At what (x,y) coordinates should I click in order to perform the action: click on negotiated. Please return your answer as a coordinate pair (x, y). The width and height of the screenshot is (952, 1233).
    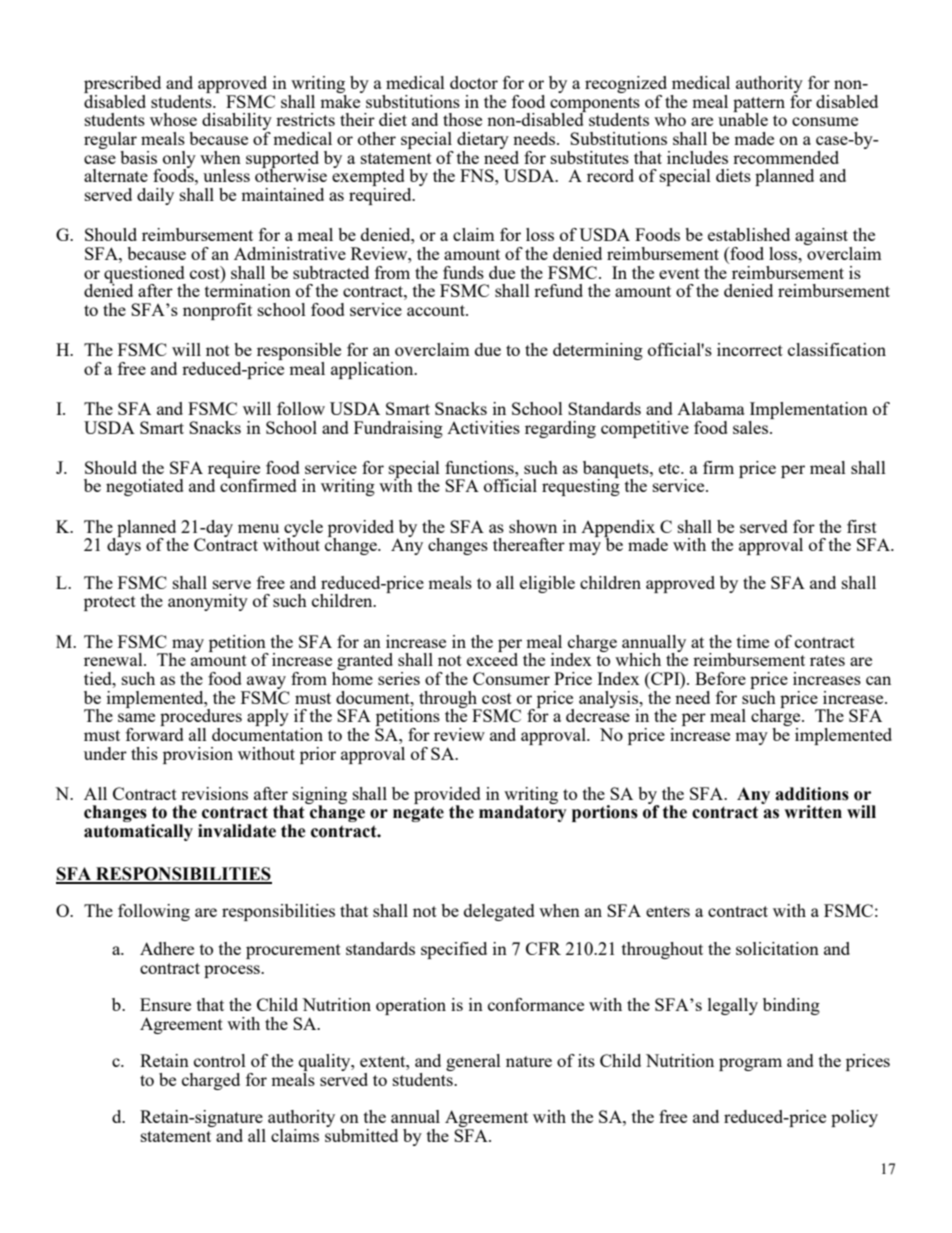
    Looking at the image, I should click on (145, 487).
